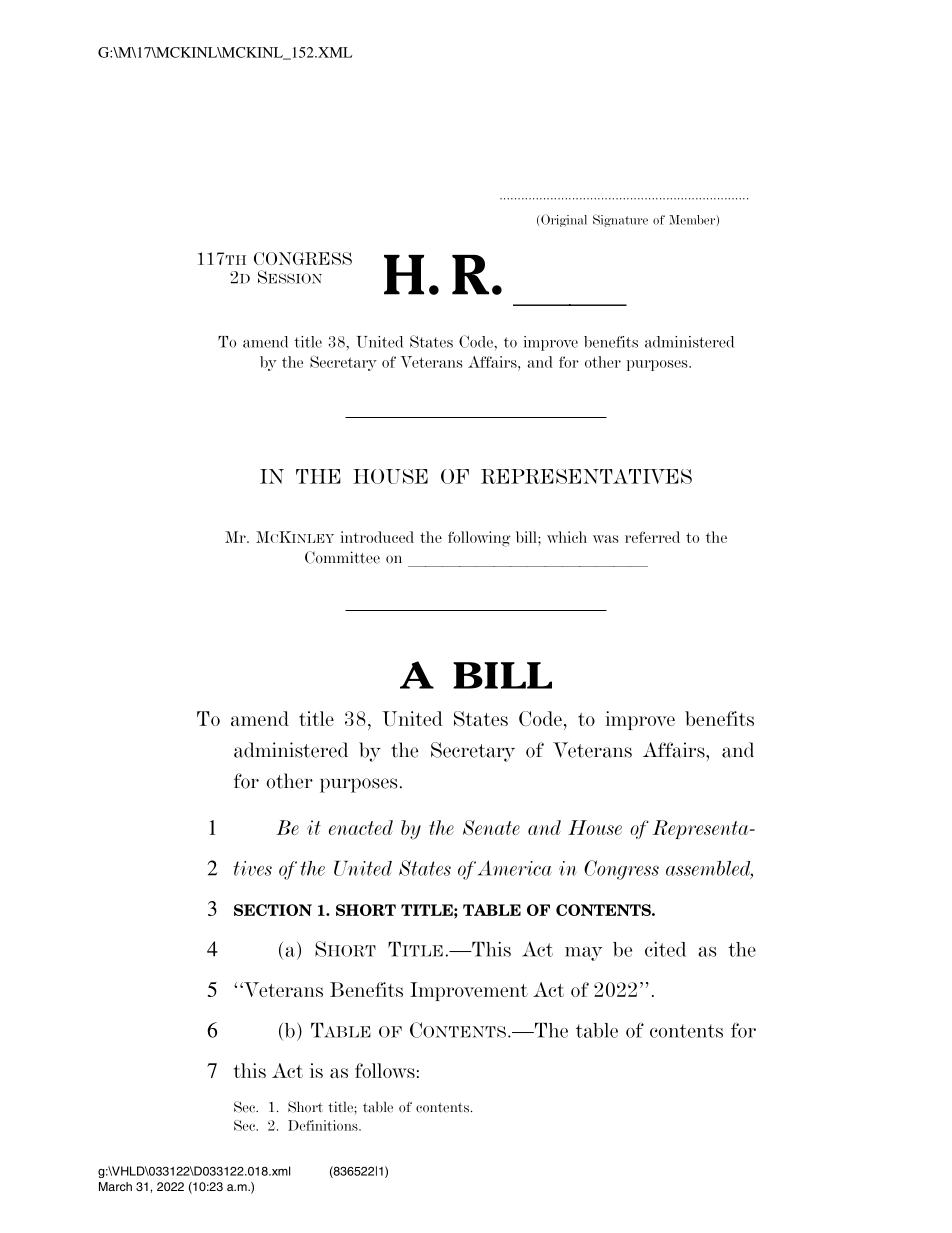 The image size is (952, 1233). Describe the element at coordinates (342, 557) in the image. I see `Committee` at that location.
